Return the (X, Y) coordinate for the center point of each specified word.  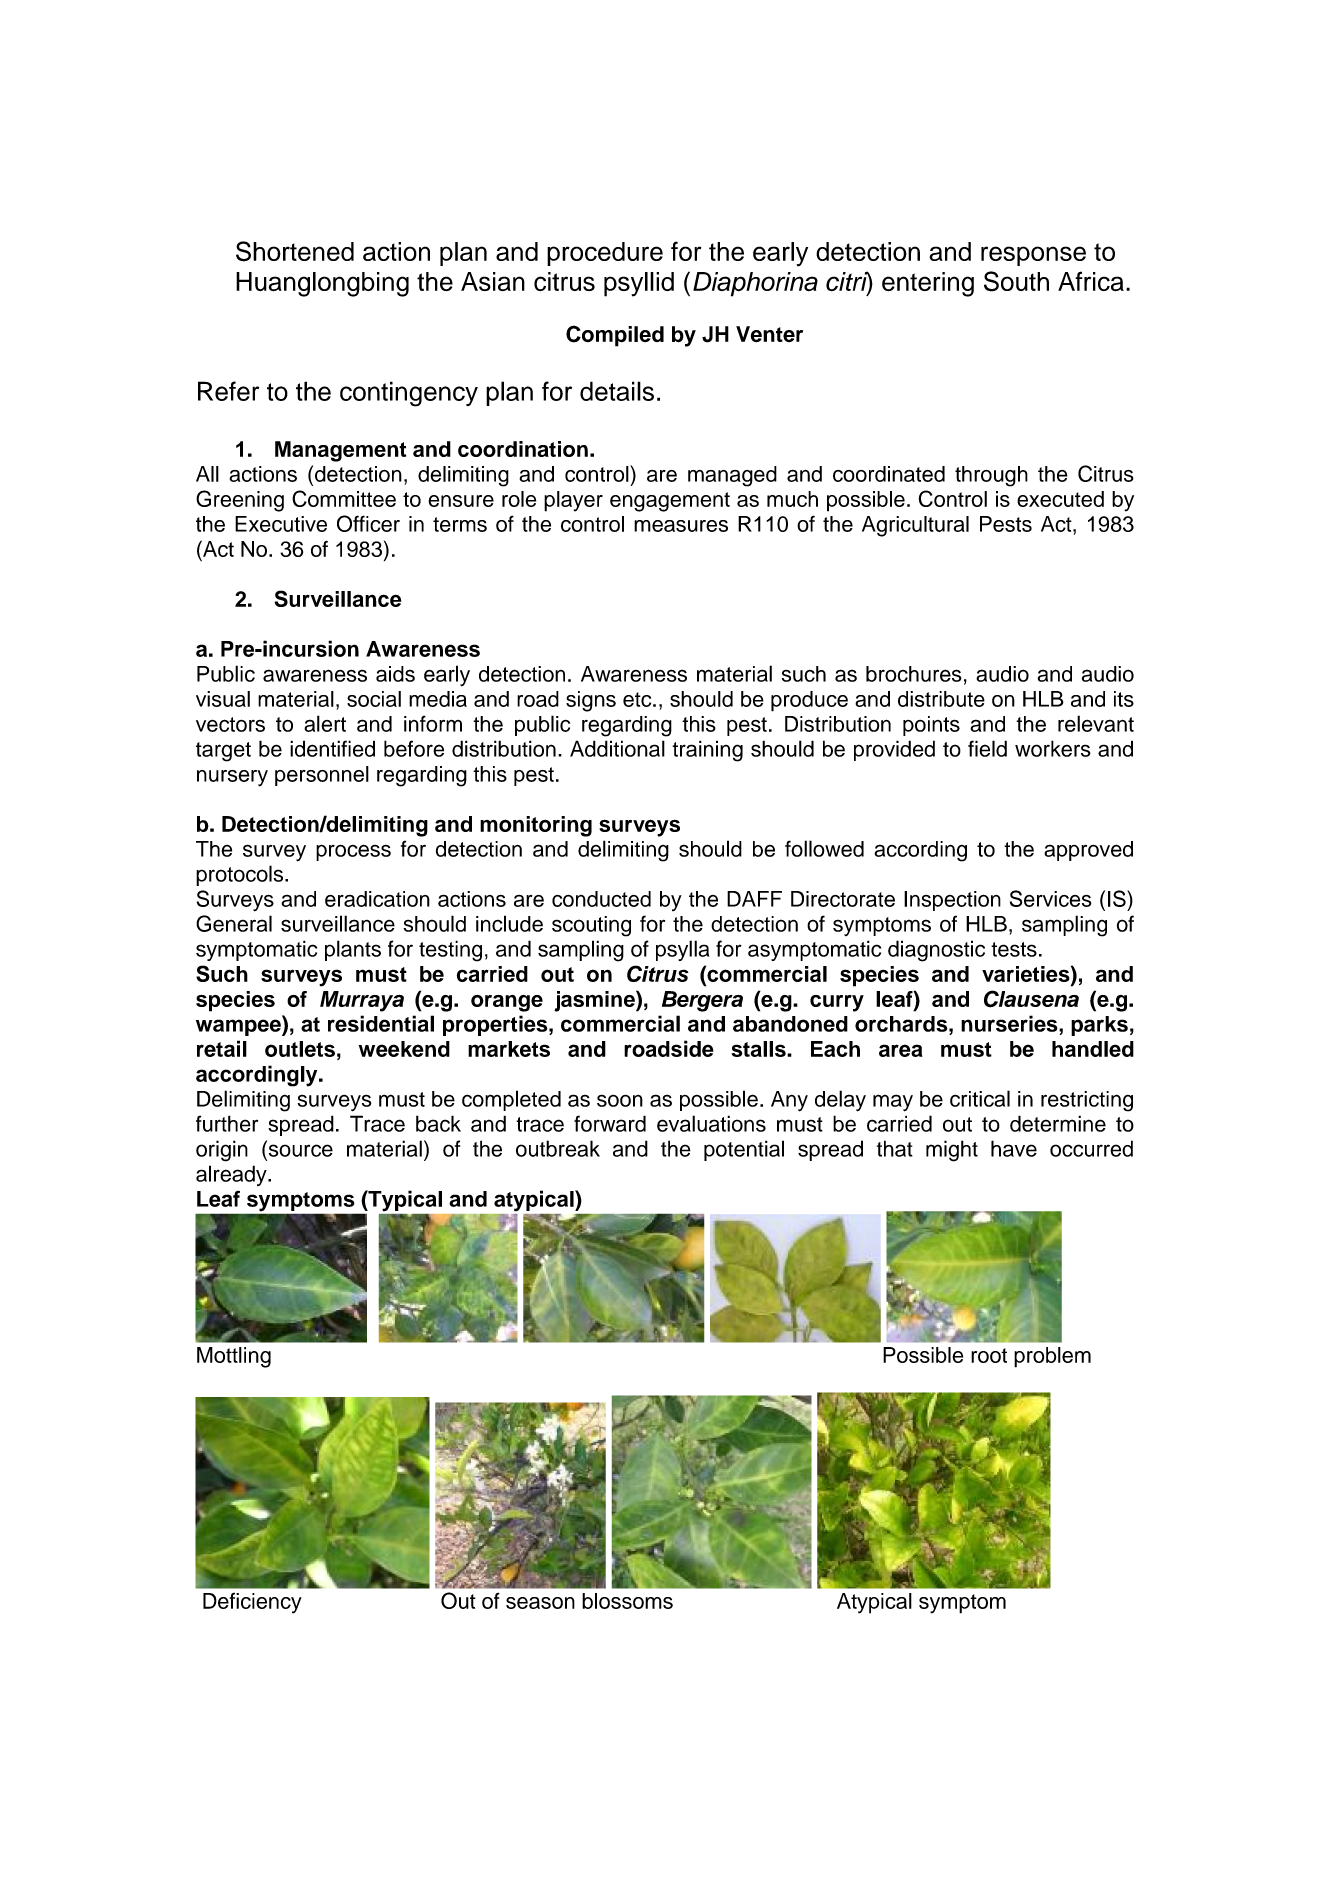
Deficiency (252, 1603)
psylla (682, 950)
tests (1014, 949)
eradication (377, 899)
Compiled (615, 336)
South (1016, 281)
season (540, 1603)
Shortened (295, 251)
